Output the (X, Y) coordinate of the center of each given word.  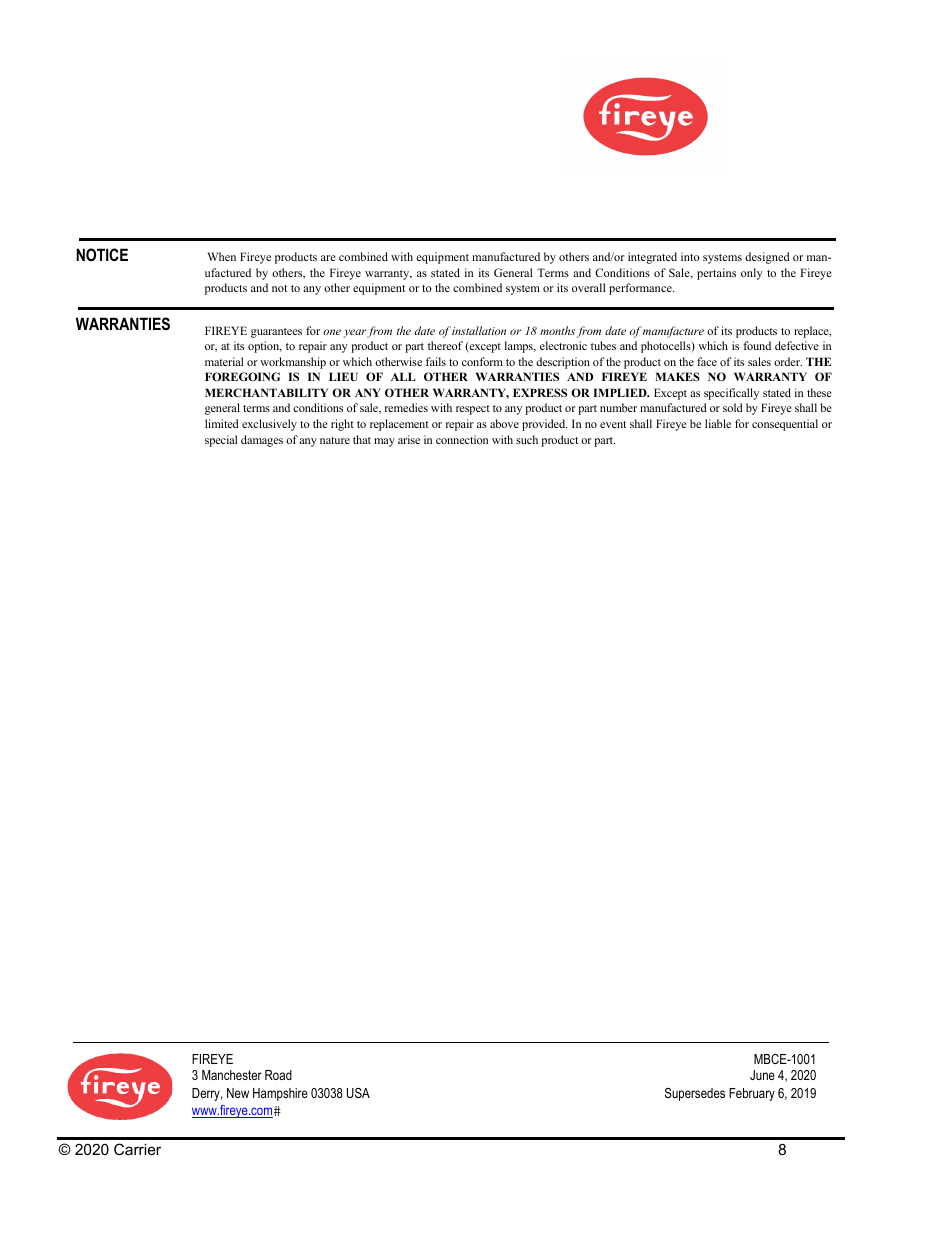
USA (358, 1093)
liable (718, 423)
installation (479, 330)
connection (462, 439)
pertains (716, 274)
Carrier (137, 1149)
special (221, 441)
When (221, 256)
